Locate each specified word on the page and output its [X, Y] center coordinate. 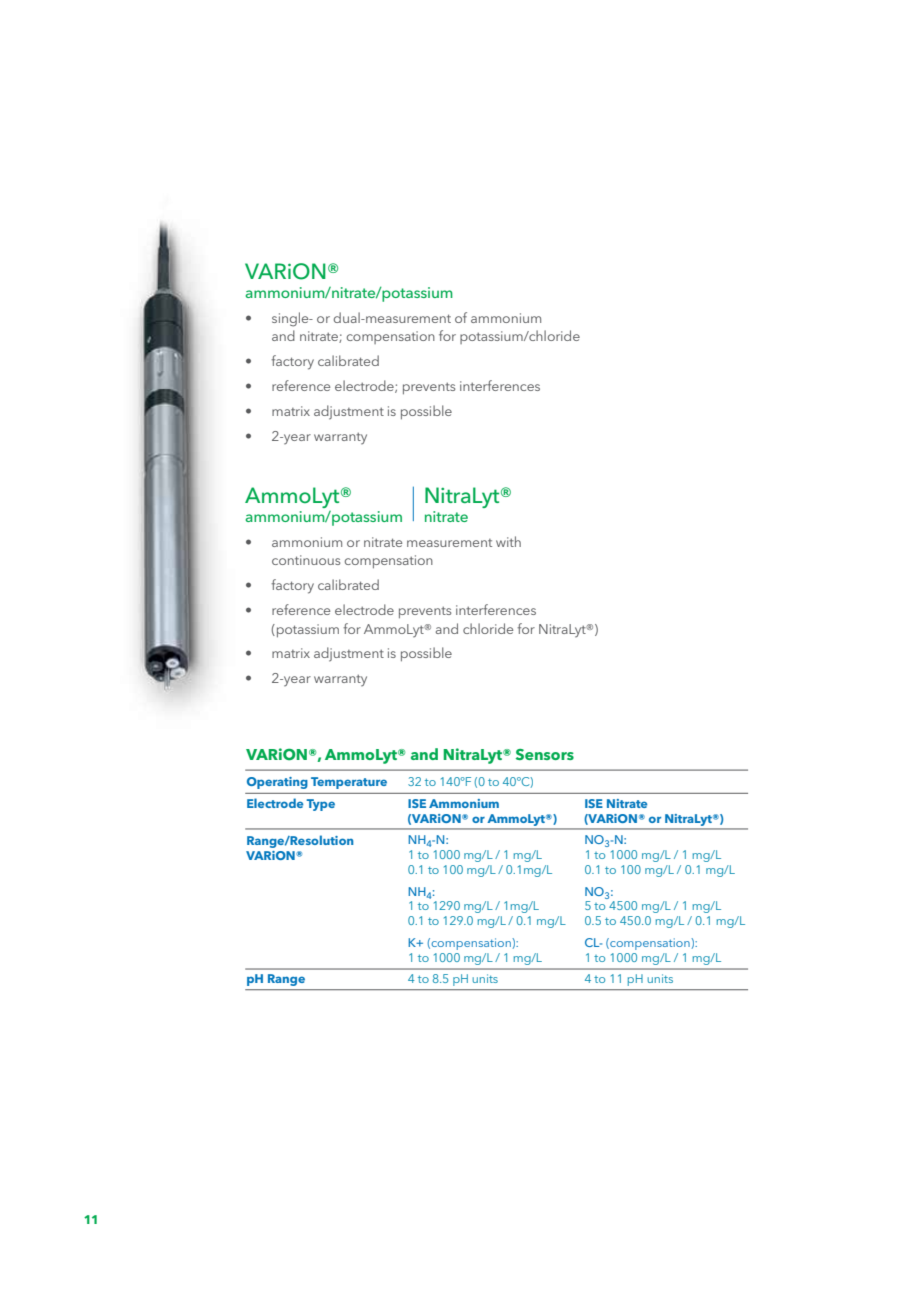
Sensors [545, 754]
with [508, 541]
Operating [277, 783]
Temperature [349, 783]
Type [320, 805]
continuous [306, 560]
